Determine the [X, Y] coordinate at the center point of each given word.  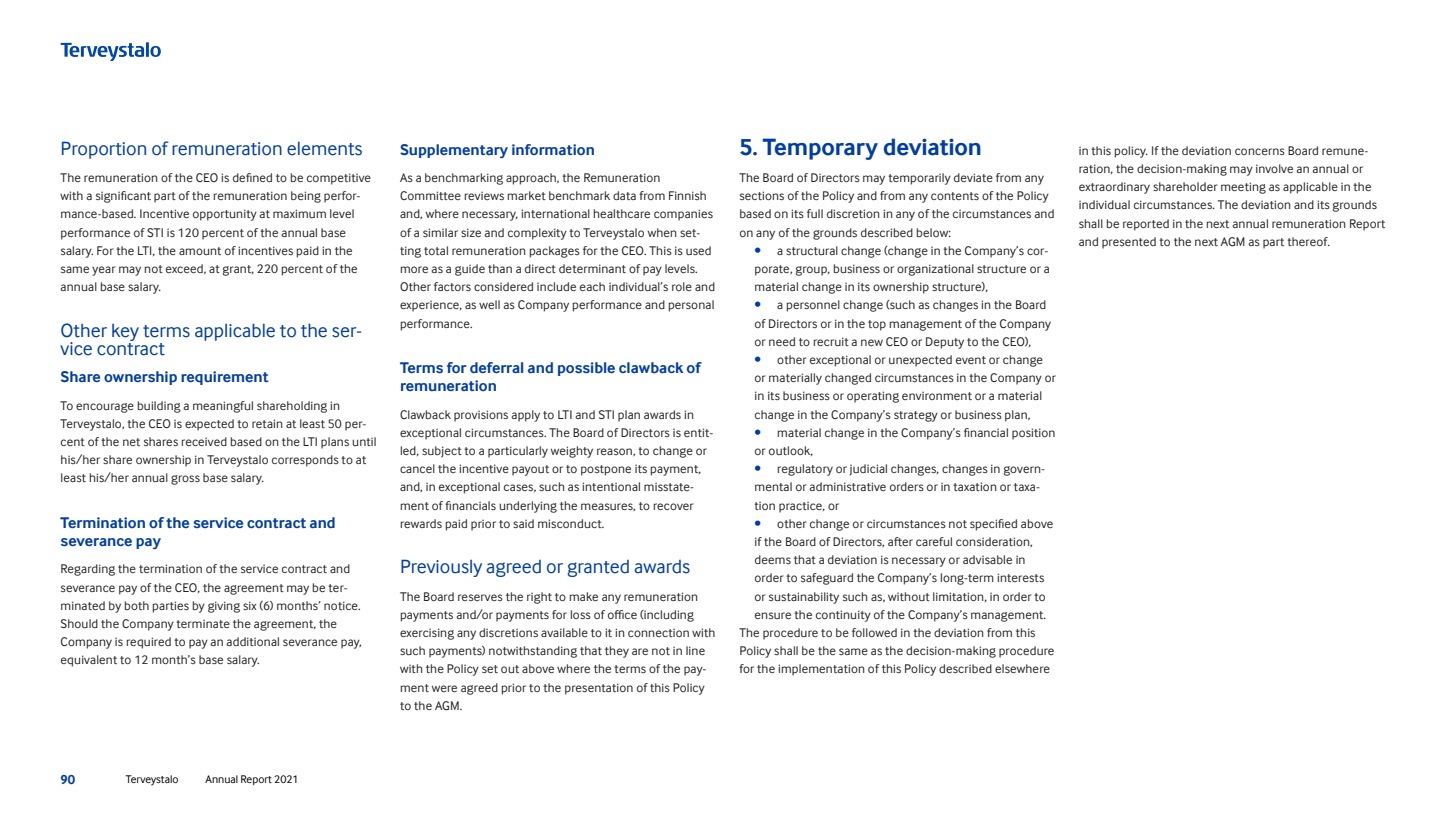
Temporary [820, 149]
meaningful [223, 407]
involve [1274, 168]
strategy [916, 416]
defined [252, 177]
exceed [185, 269]
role [682, 286]
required [148, 643]
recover [673, 506]
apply [525, 416]
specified [993, 525]
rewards [421, 523]
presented [1129, 243]
